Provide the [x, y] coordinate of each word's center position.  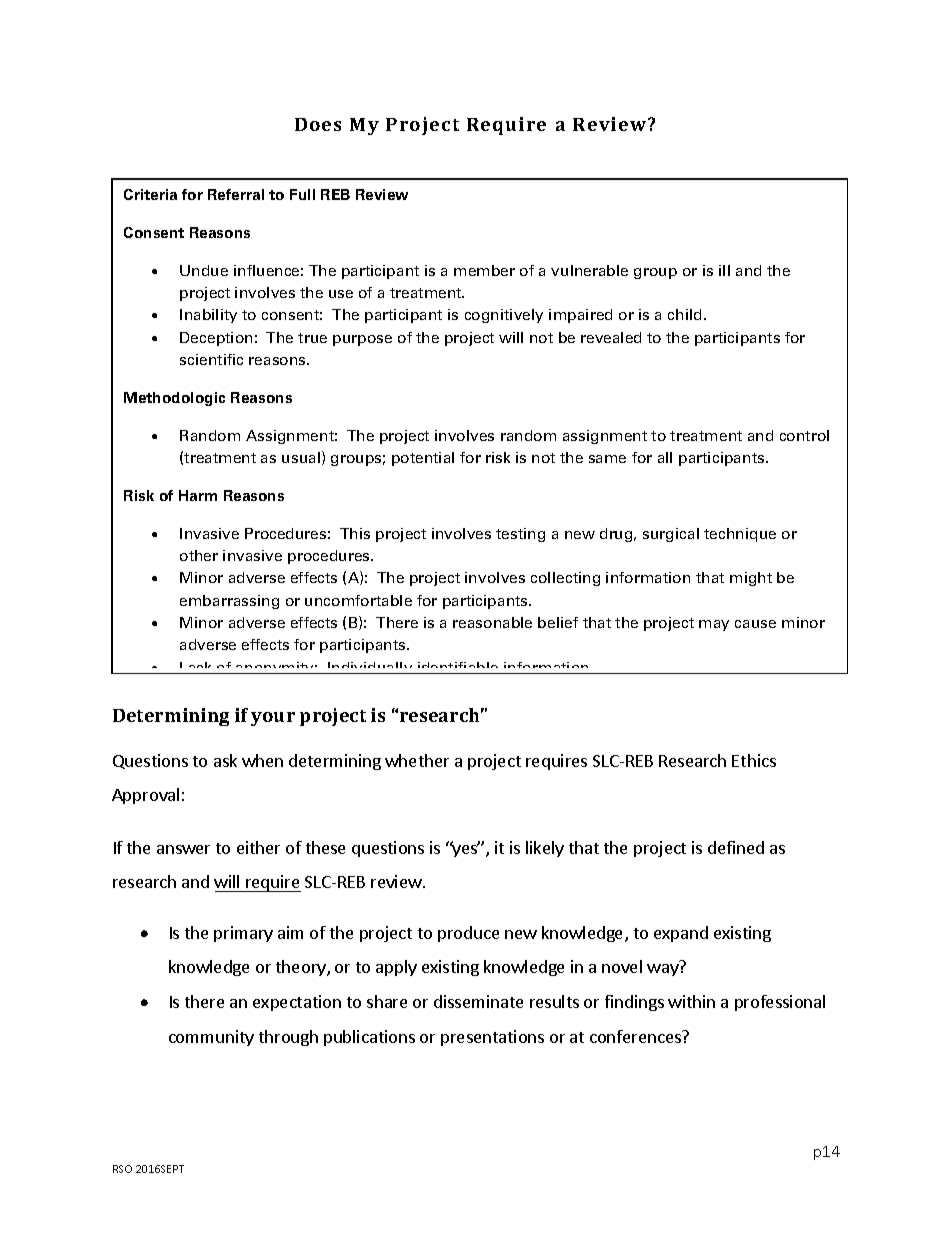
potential [423, 459]
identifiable [458, 668]
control [804, 435]
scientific [211, 359]
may [714, 625]
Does [318, 124]
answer [183, 849]
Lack [197, 668]
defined [736, 847]
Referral [236, 194]
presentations [492, 1038]
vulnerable [589, 270]
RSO [122, 1169]
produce [468, 934]
